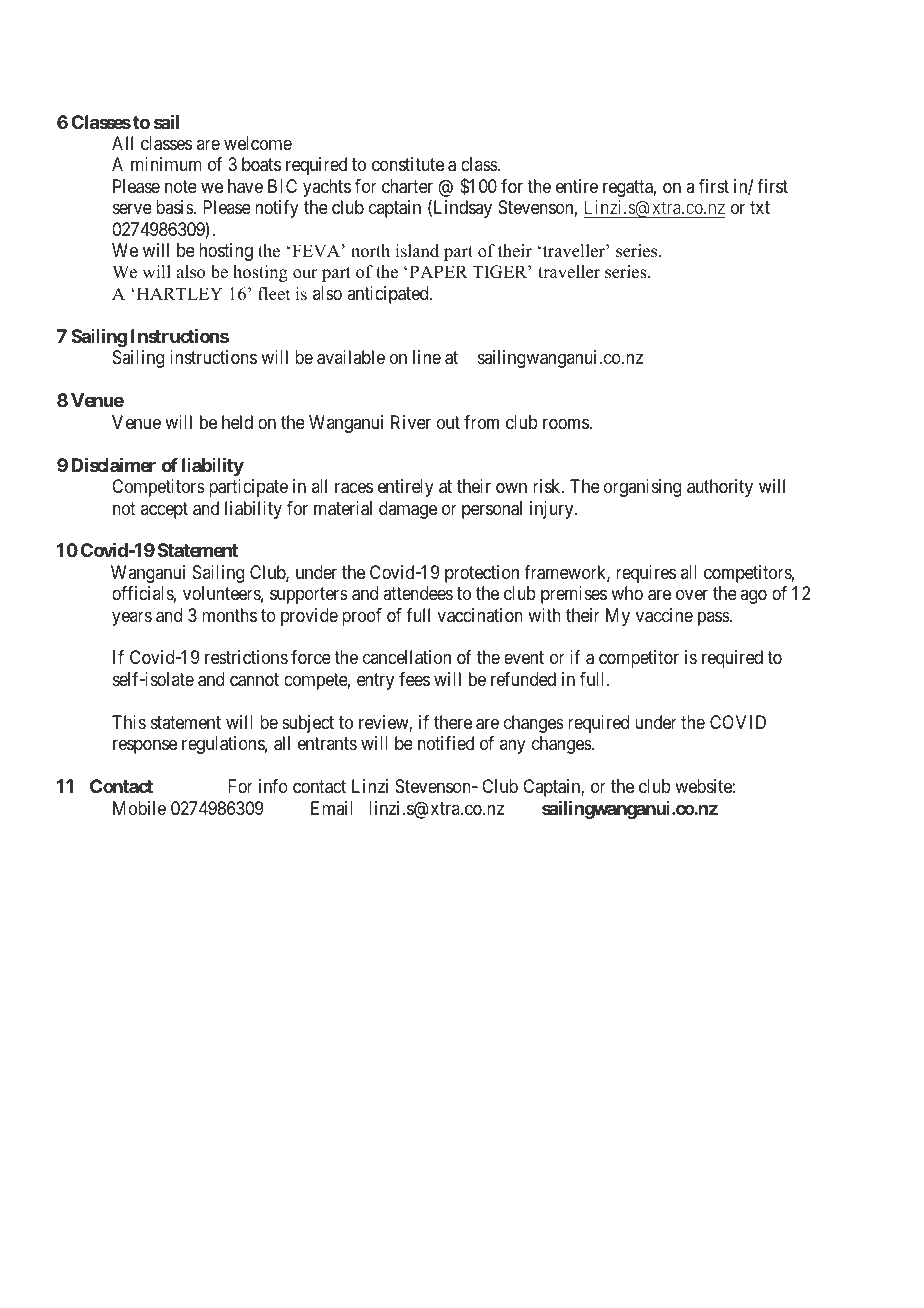  What do you see at coordinates (166, 164) in the image?
I see `minimum` at bounding box center [166, 164].
